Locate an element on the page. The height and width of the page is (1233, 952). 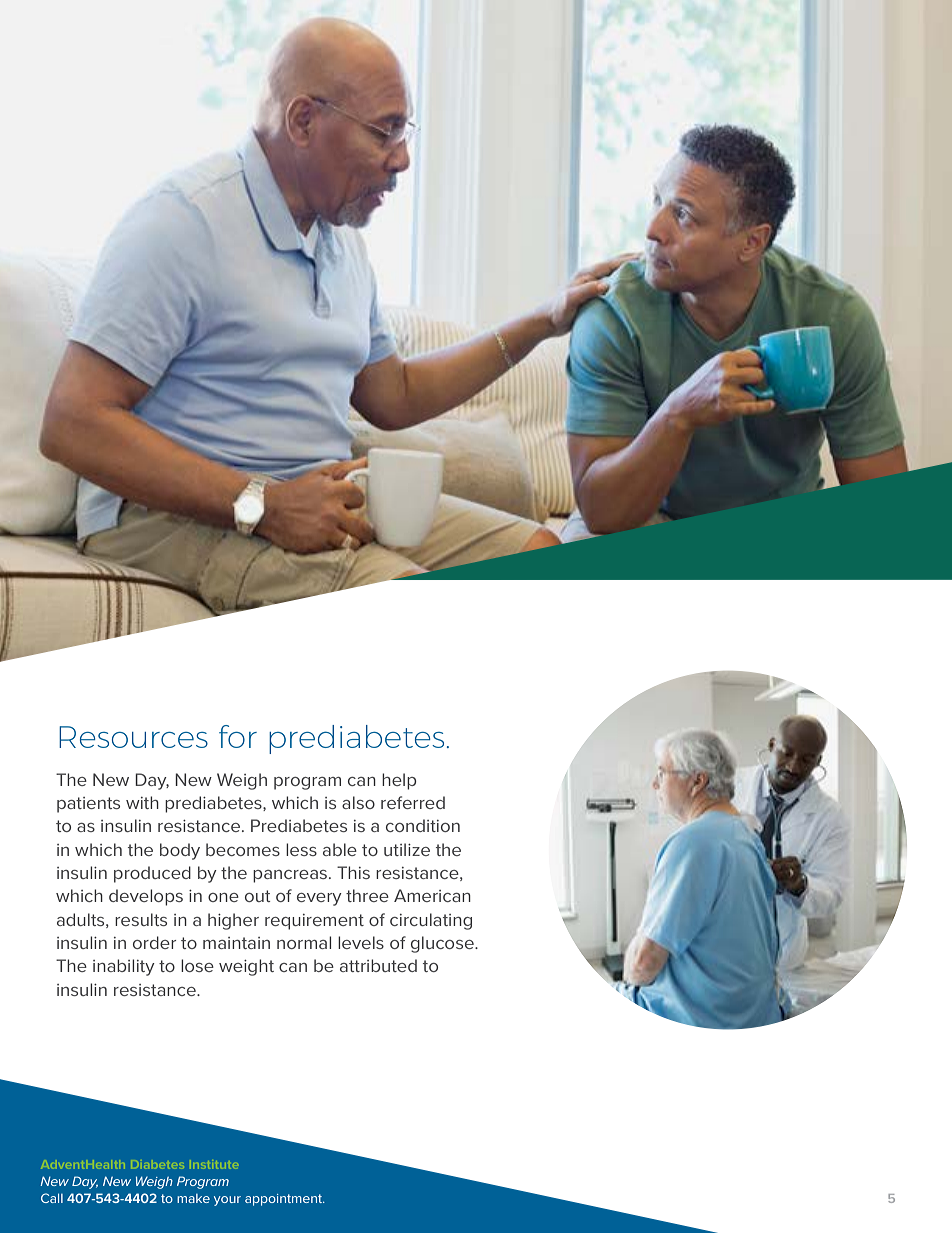
inability is located at coordinates (124, 967).
